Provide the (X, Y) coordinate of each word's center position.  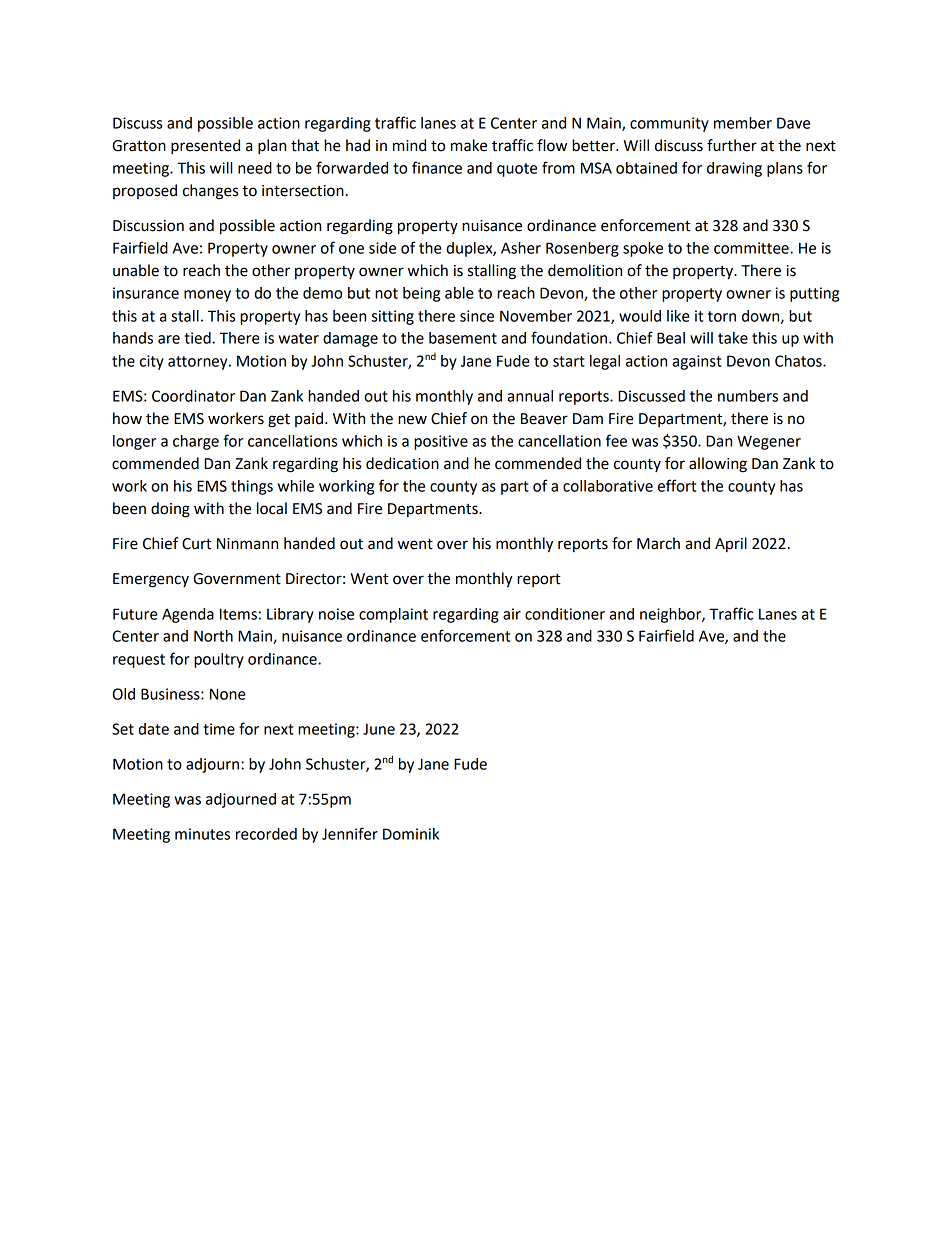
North (213, 636)
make (469, 145)
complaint (393, 615)
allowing (718, 465)
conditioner (565, 614)
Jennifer (350, 833)
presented (205, 147)
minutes (202, 834)
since (477, 316)
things (252, 487)
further (732, 145)
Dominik (411, 834)
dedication (402, 463)
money (207, 296)
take (733, 338)
